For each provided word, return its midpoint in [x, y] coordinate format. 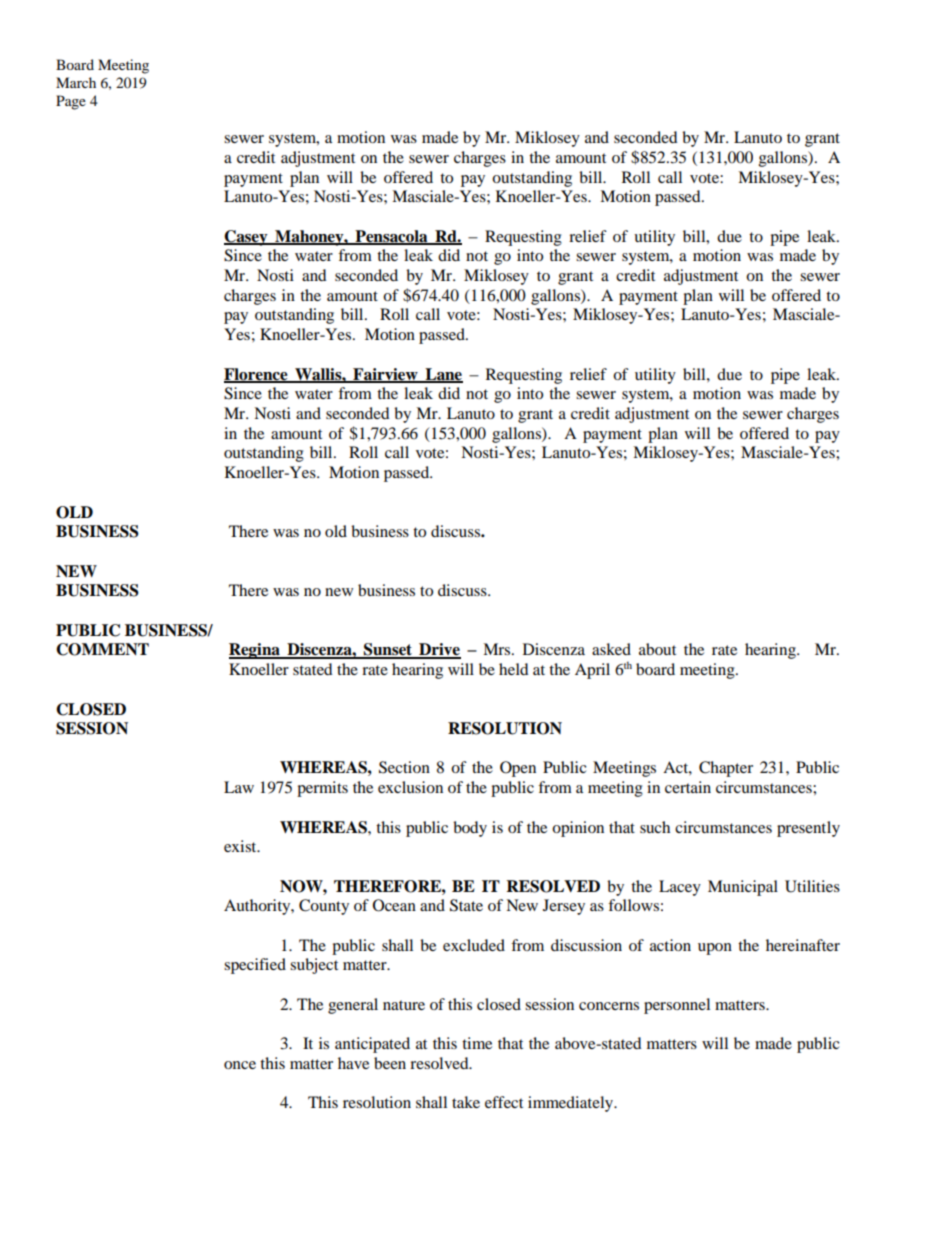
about [657, 649]
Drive [439, 650]
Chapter [726, 769]
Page [71, 102]
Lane [443, 375]
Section [404, 767]
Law [239, 787]
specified [255, 966]
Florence [257, 375]
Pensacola [391, 237]
